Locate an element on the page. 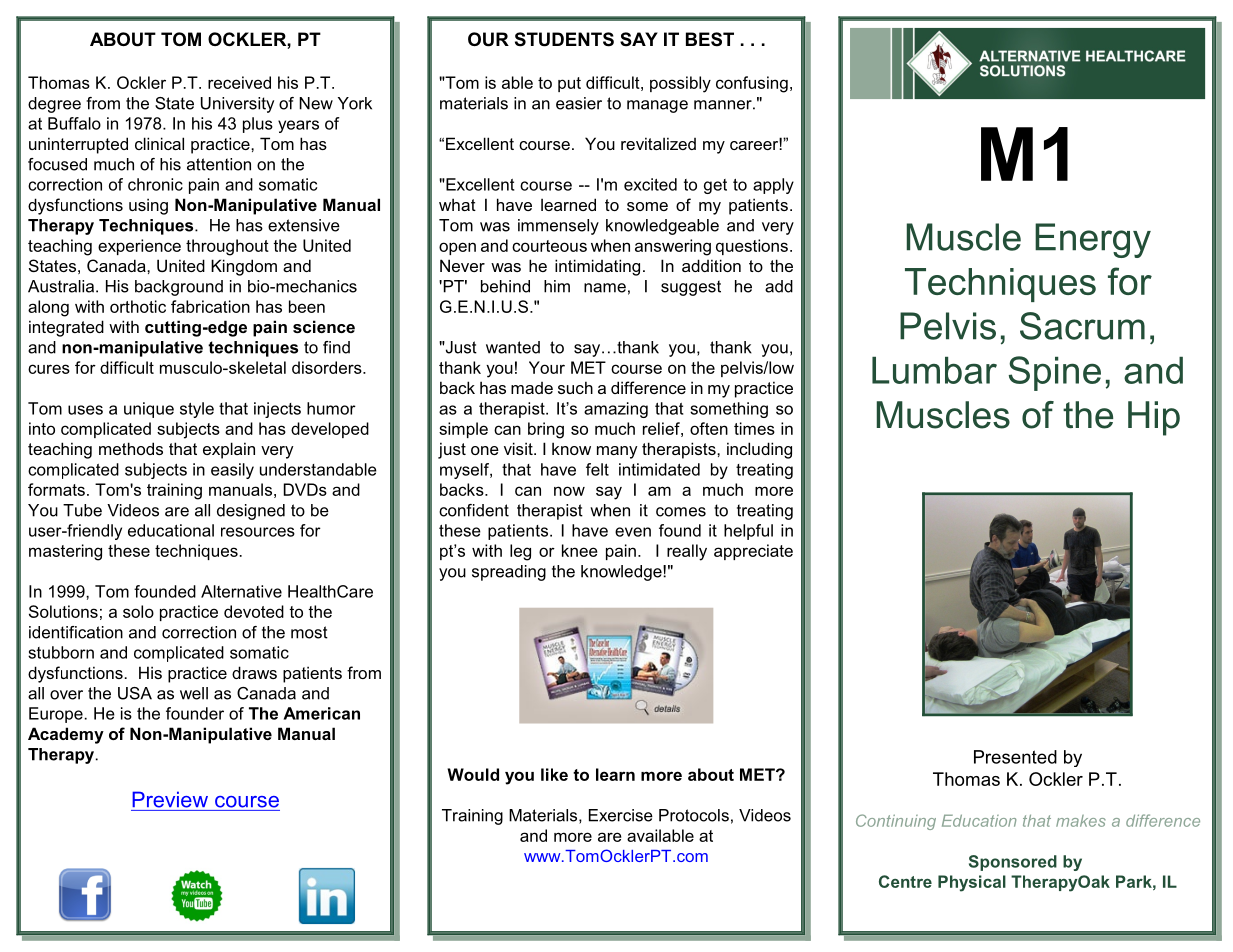 This document has height=952, width=1233. Hip is located at coordinates (1154, 418).
